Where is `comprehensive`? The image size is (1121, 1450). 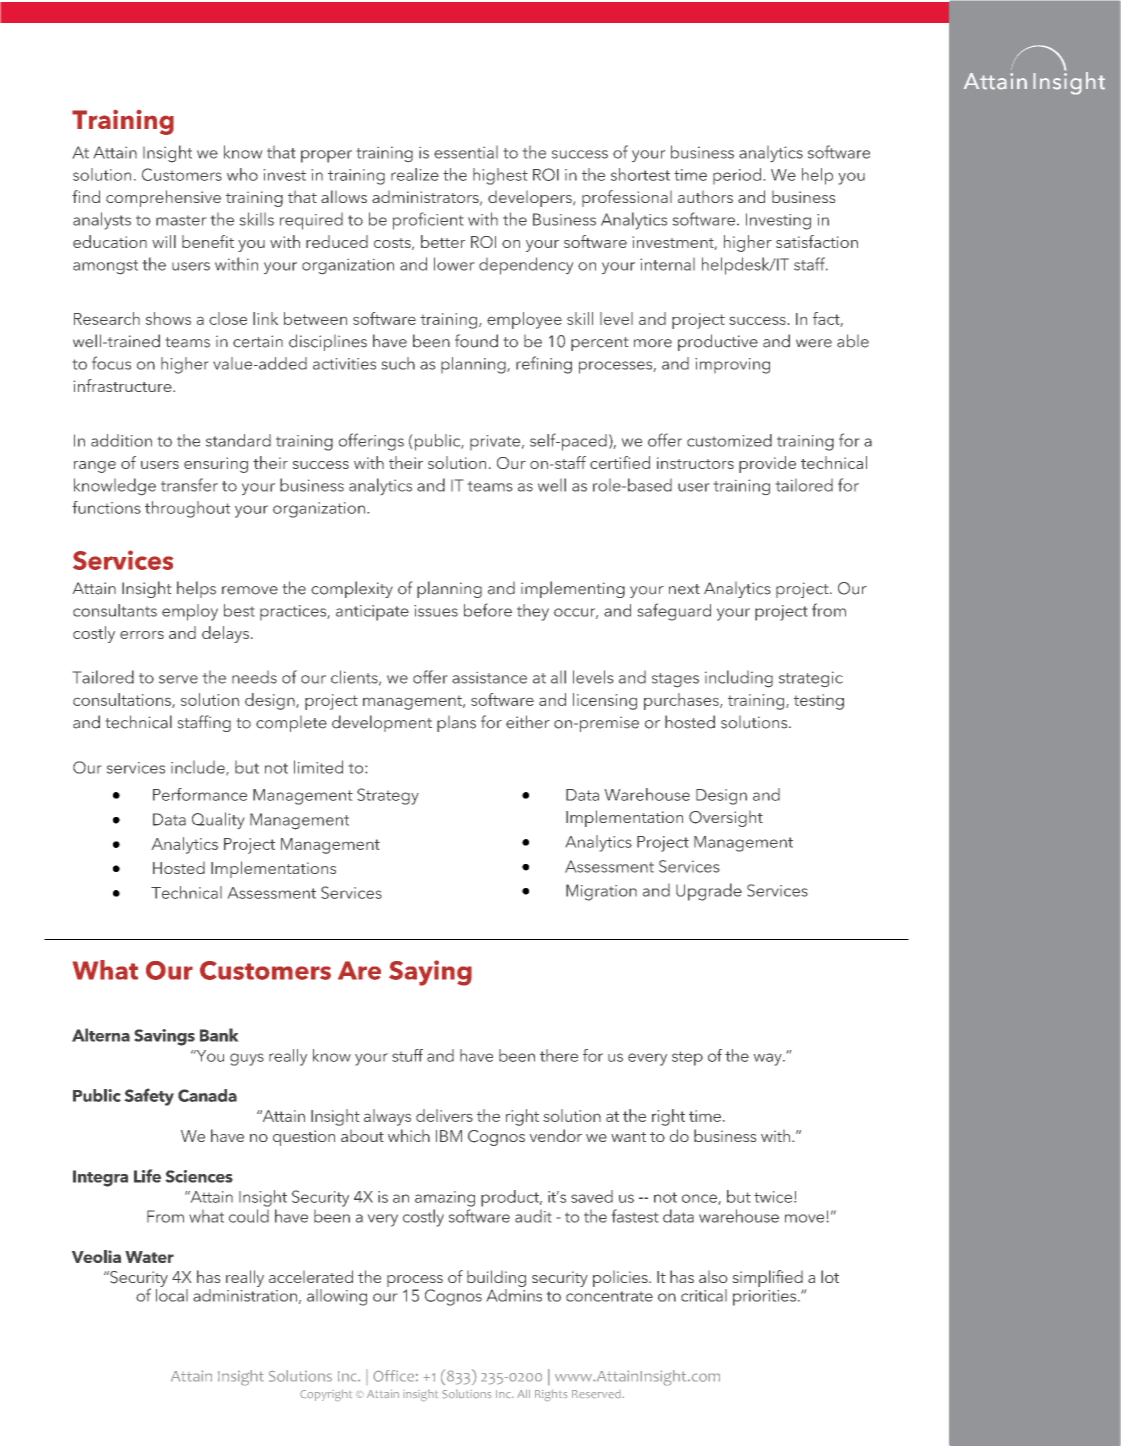 comprehensive is located at coordinates (163, 198).
